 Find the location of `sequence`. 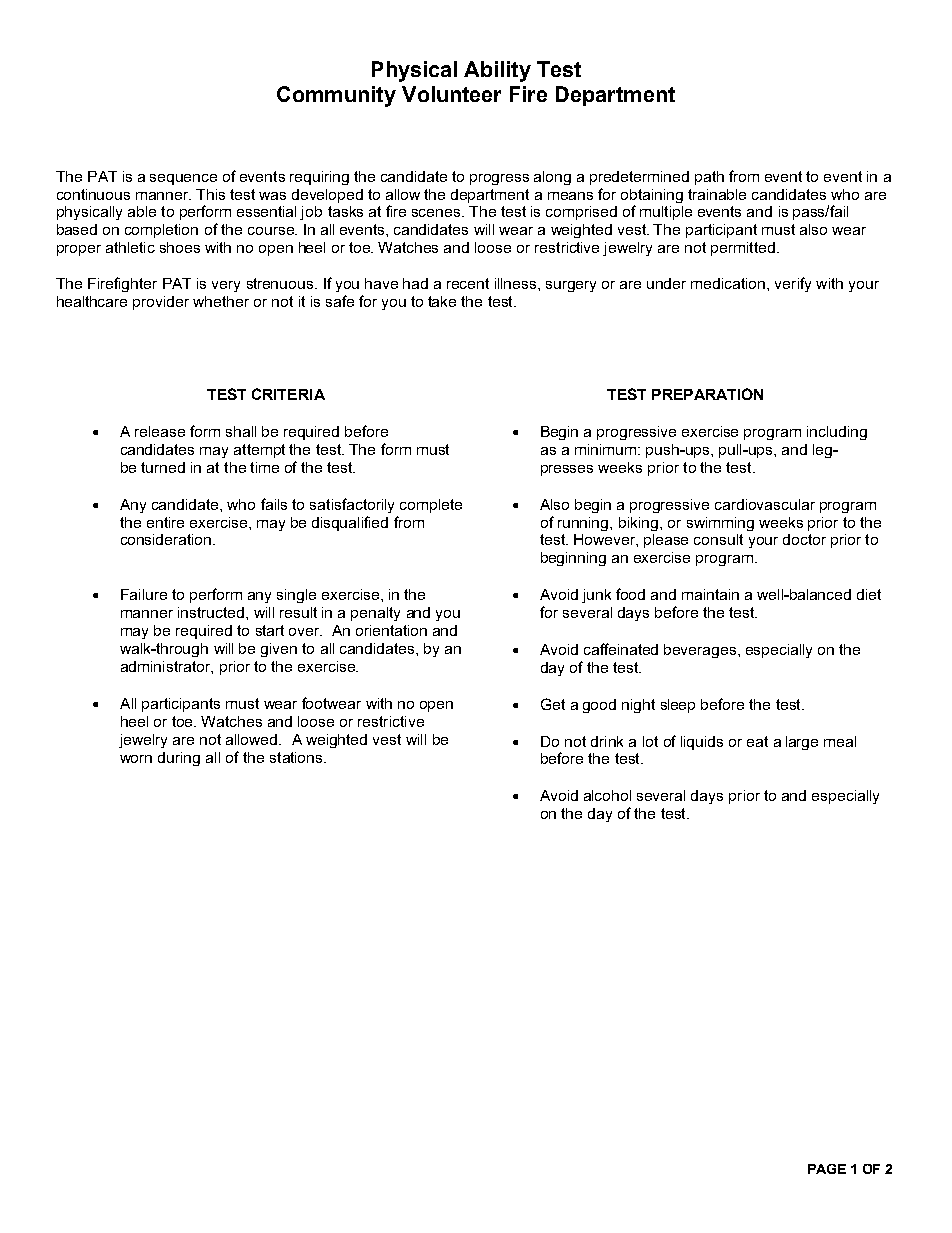

sequence is located at coordinates (183, 179).
